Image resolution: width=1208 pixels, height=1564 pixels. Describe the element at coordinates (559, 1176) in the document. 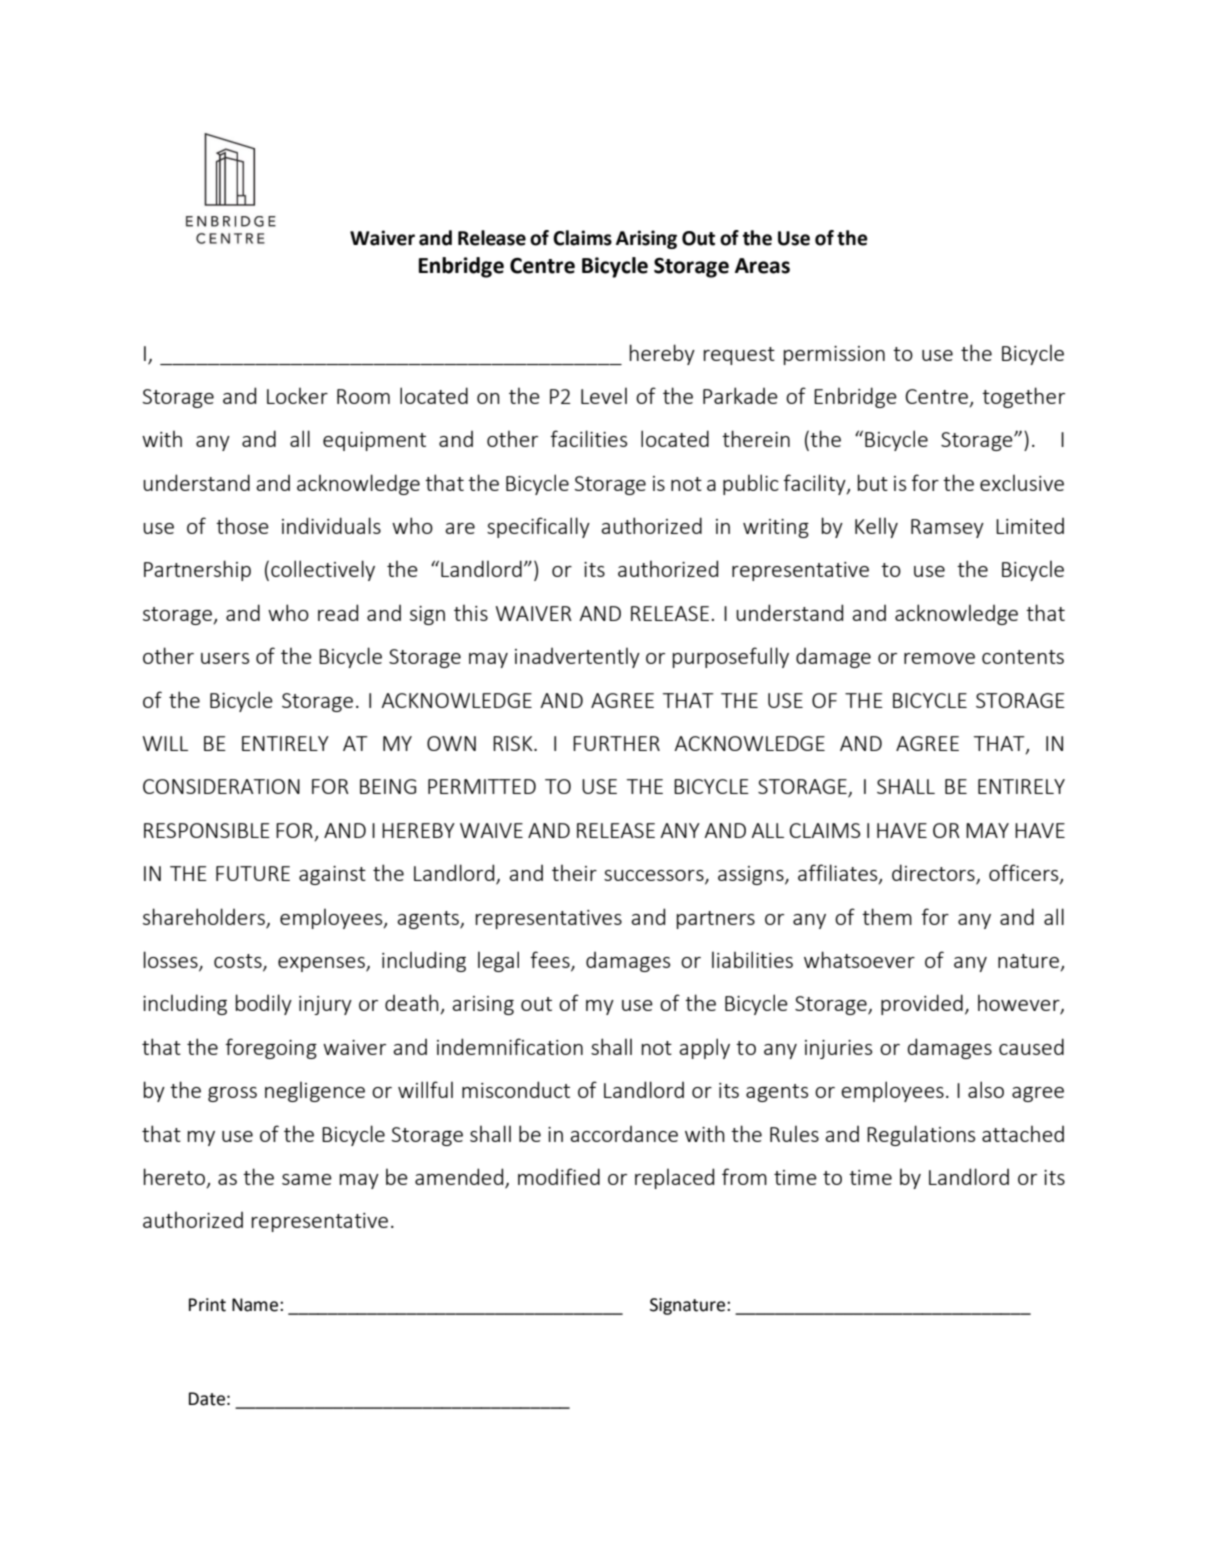

I see `modified` at that location.
